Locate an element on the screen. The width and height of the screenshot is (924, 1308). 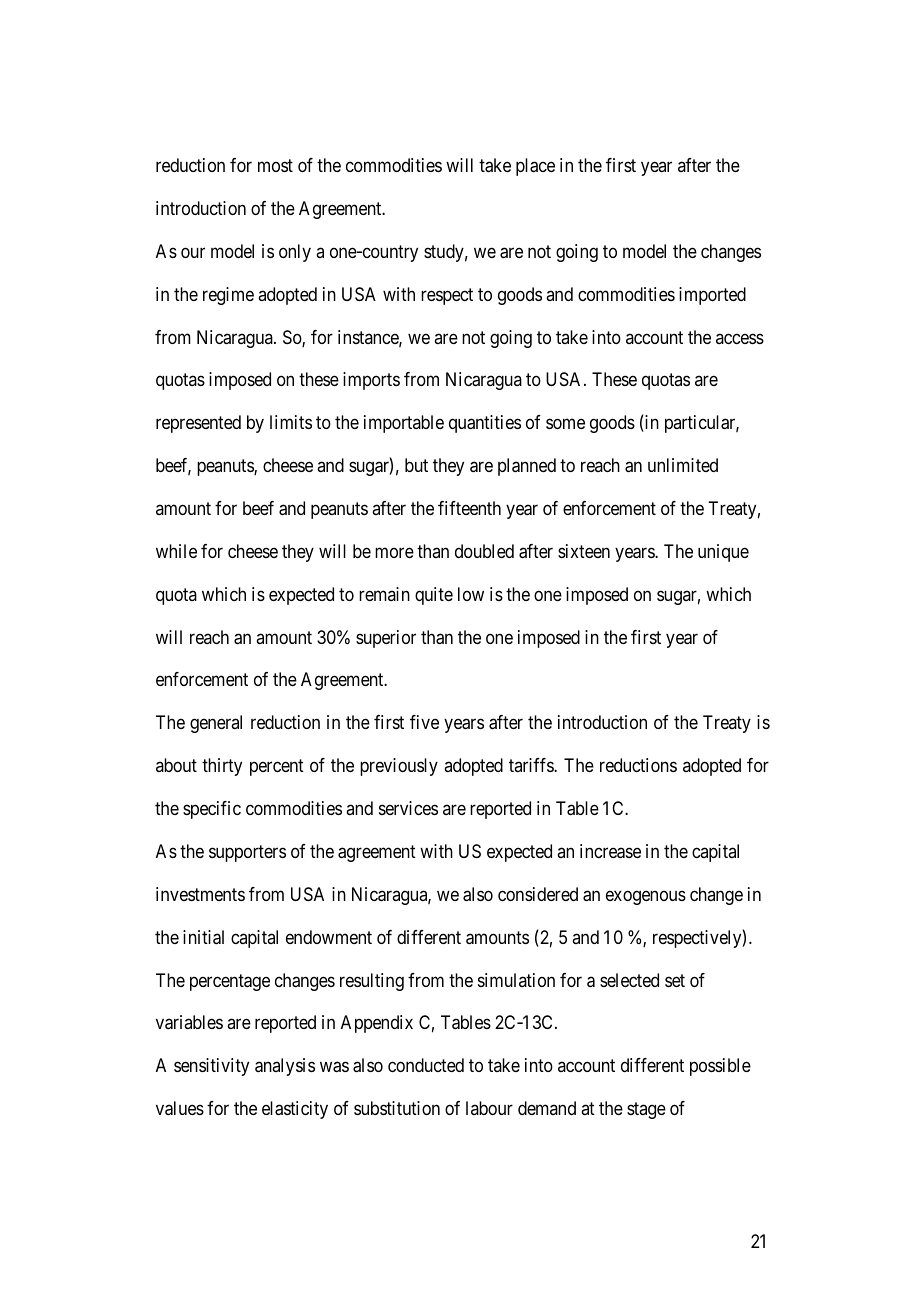
supporters is located at coordinates (247, 853).
